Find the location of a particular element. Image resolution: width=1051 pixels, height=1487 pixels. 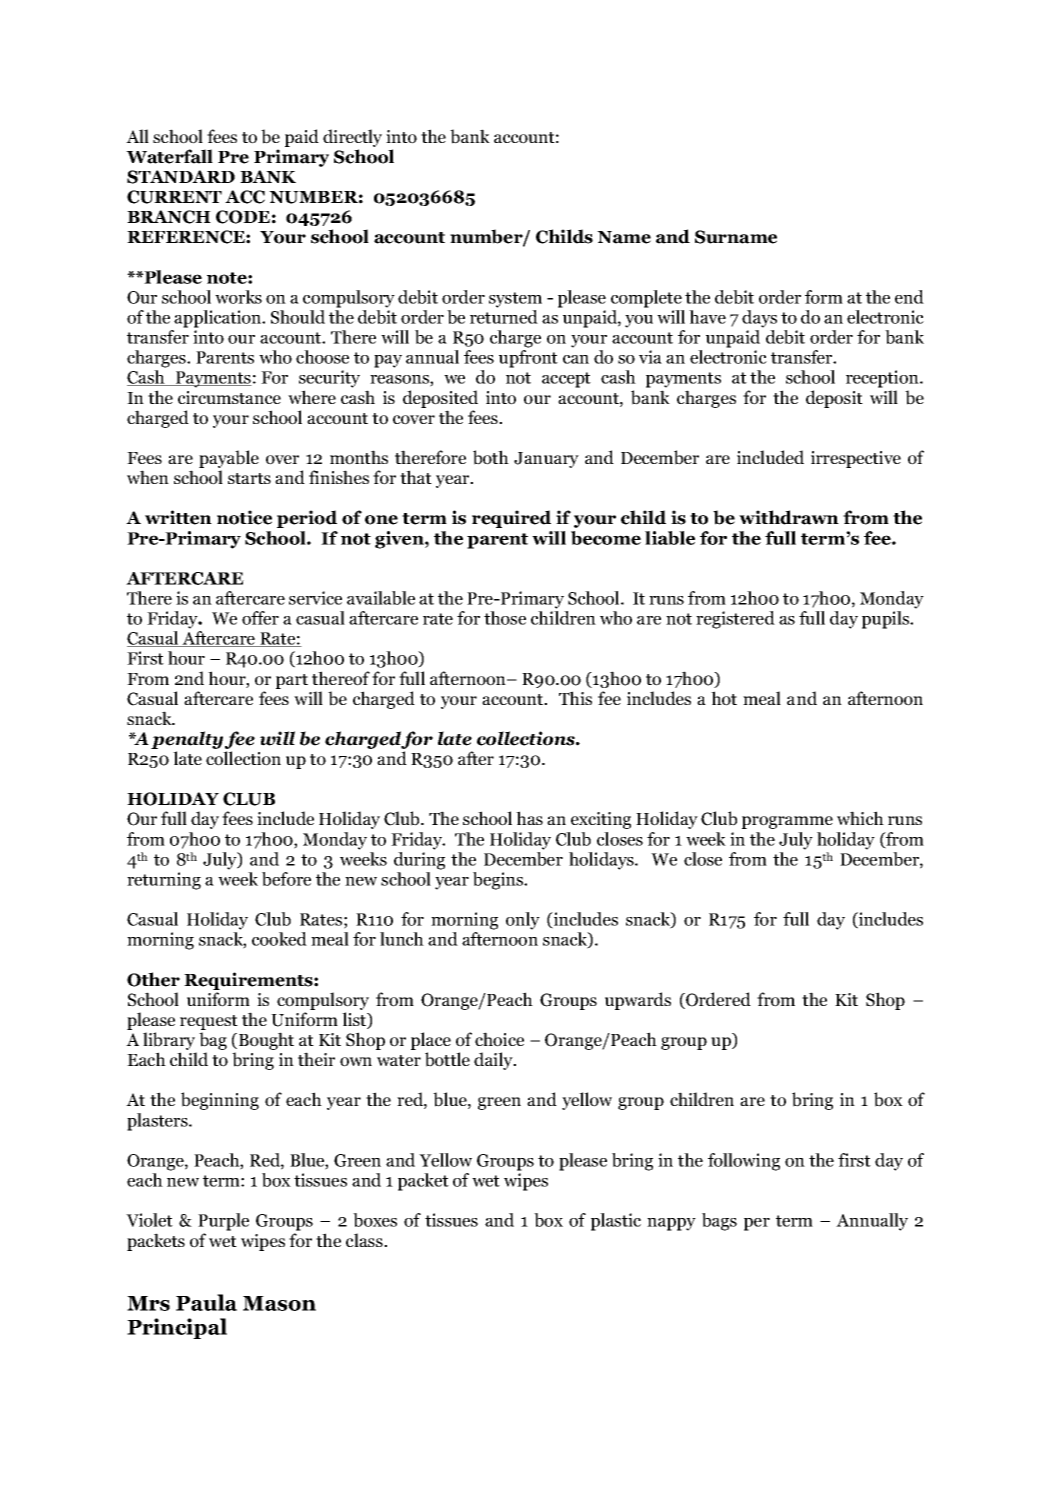

Paula is located at coordinates (206, 1302).
